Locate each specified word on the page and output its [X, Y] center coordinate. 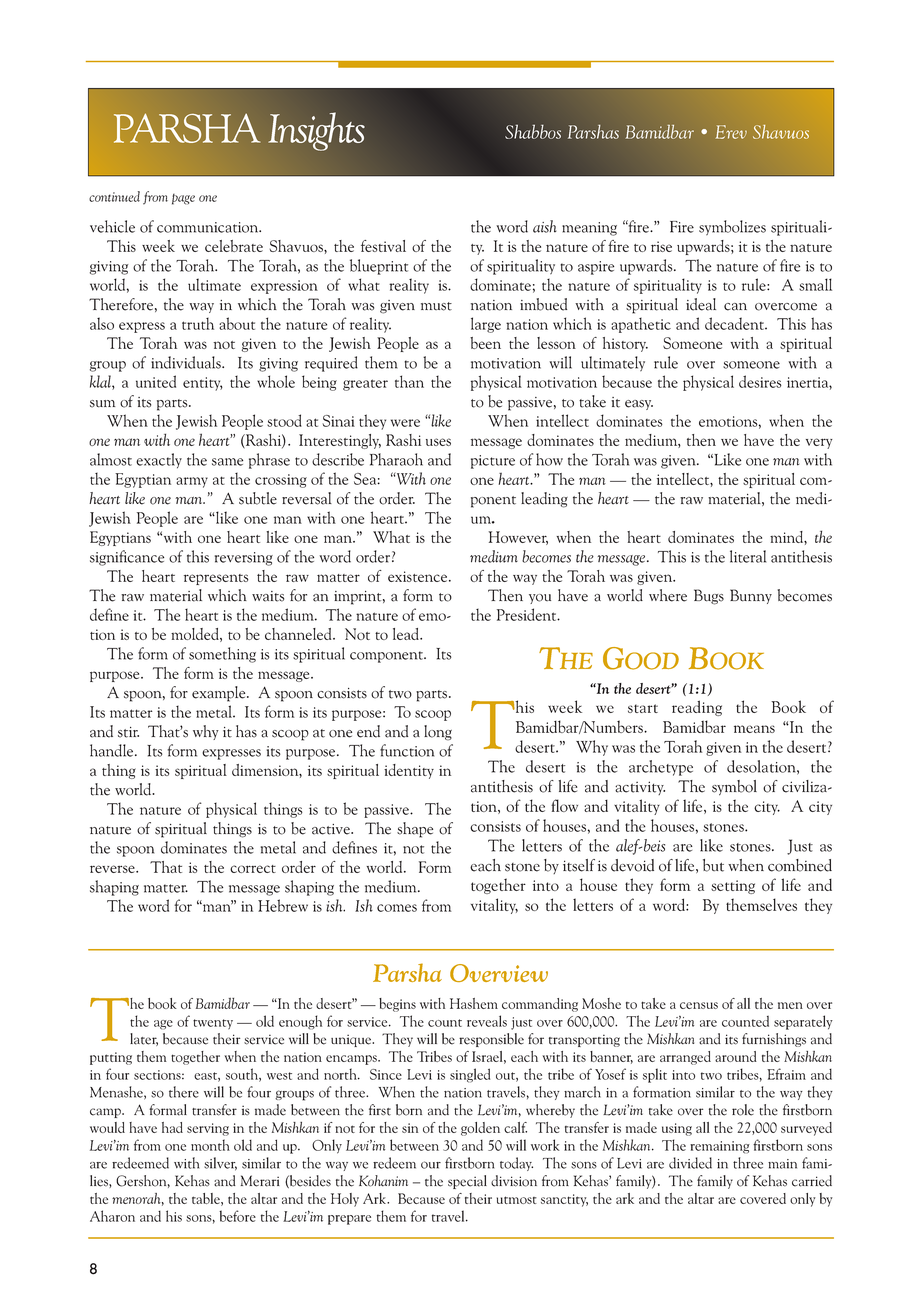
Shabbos [533, 131]
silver [220, 1164]
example [220, 694]
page [183, 199]
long [438, 733]
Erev [731, 132]
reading [697, 708]
